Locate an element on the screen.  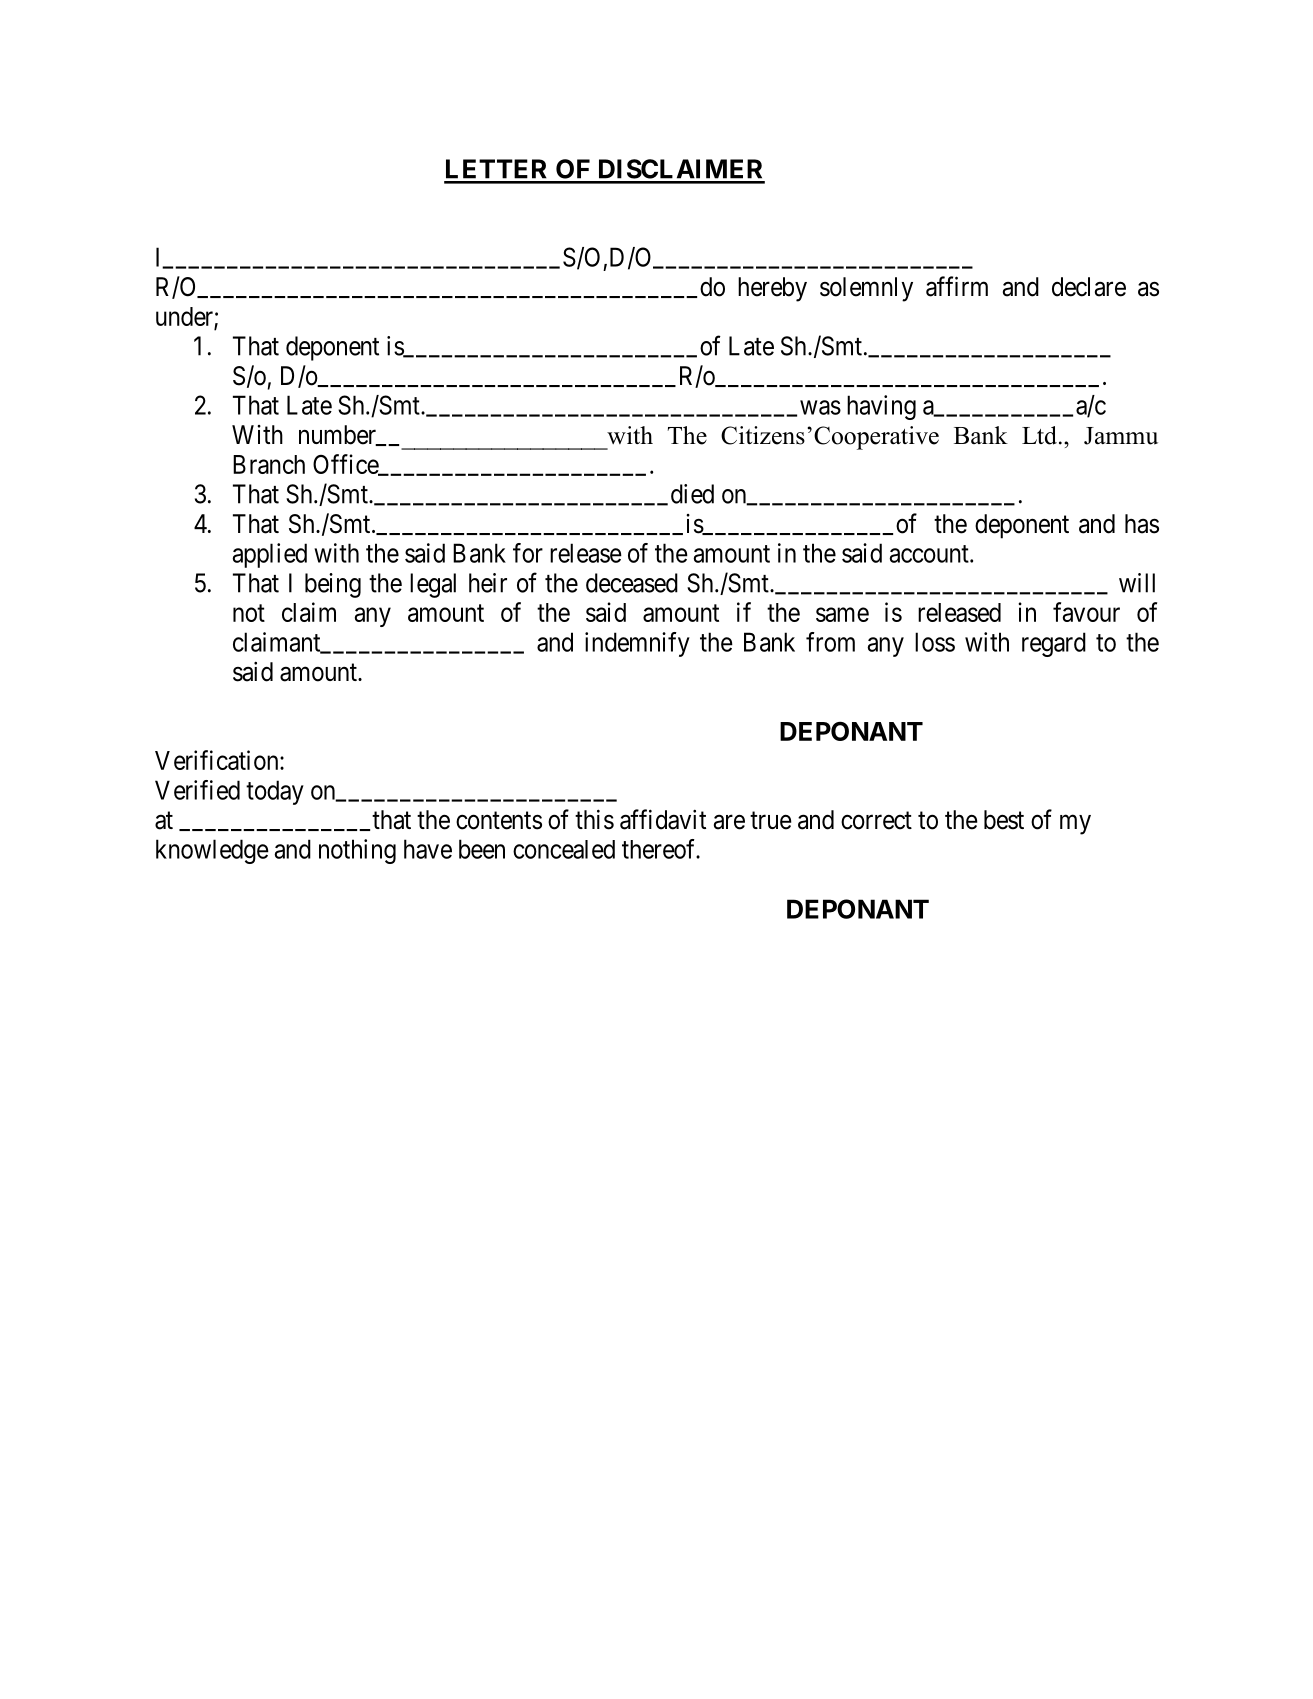
declare is located at coordinates (1089, 287).
